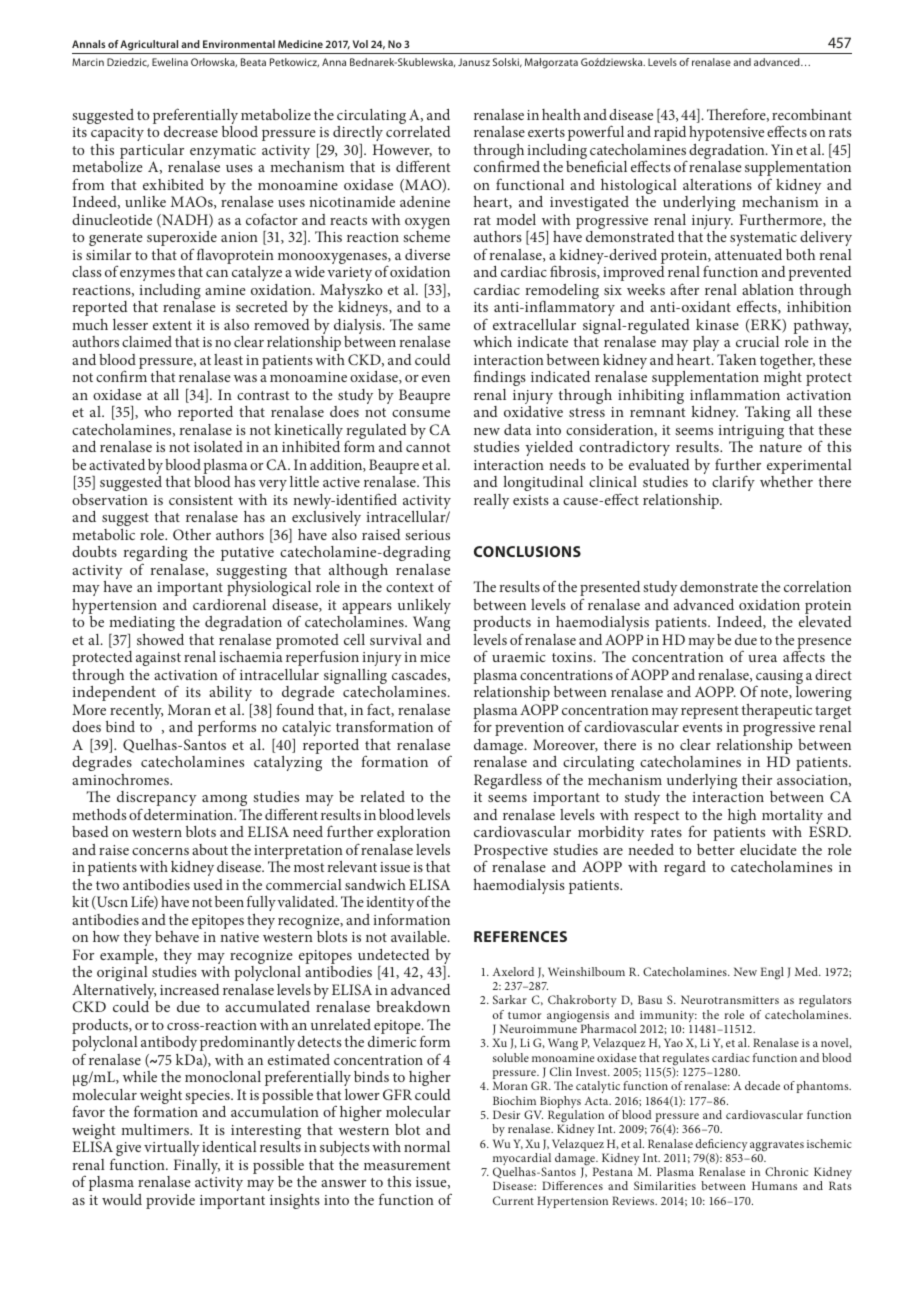  I want to click on elucidate, so click(768, 849).
